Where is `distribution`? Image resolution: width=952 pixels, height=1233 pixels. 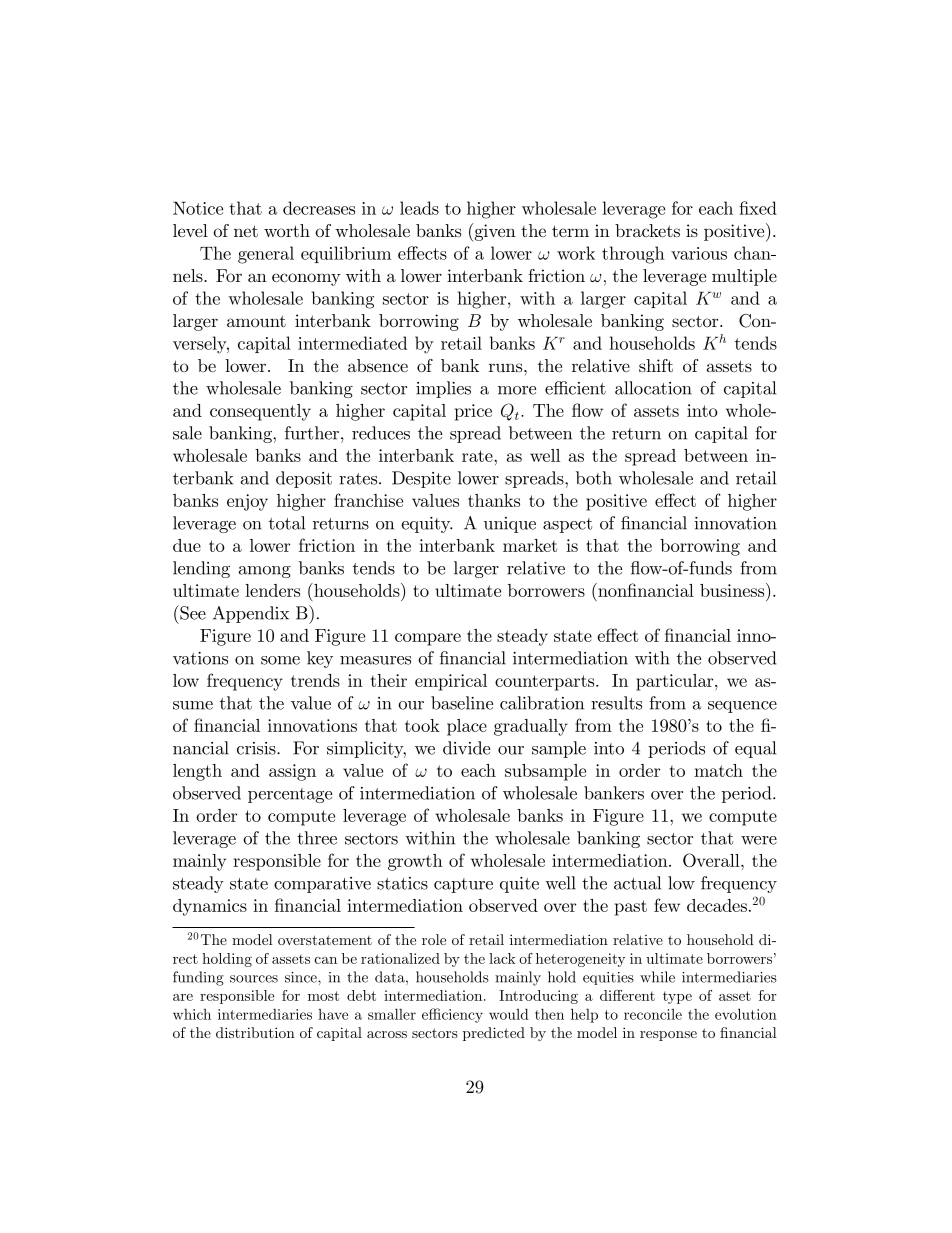 distribution is located at coordinates (255, 1032).
